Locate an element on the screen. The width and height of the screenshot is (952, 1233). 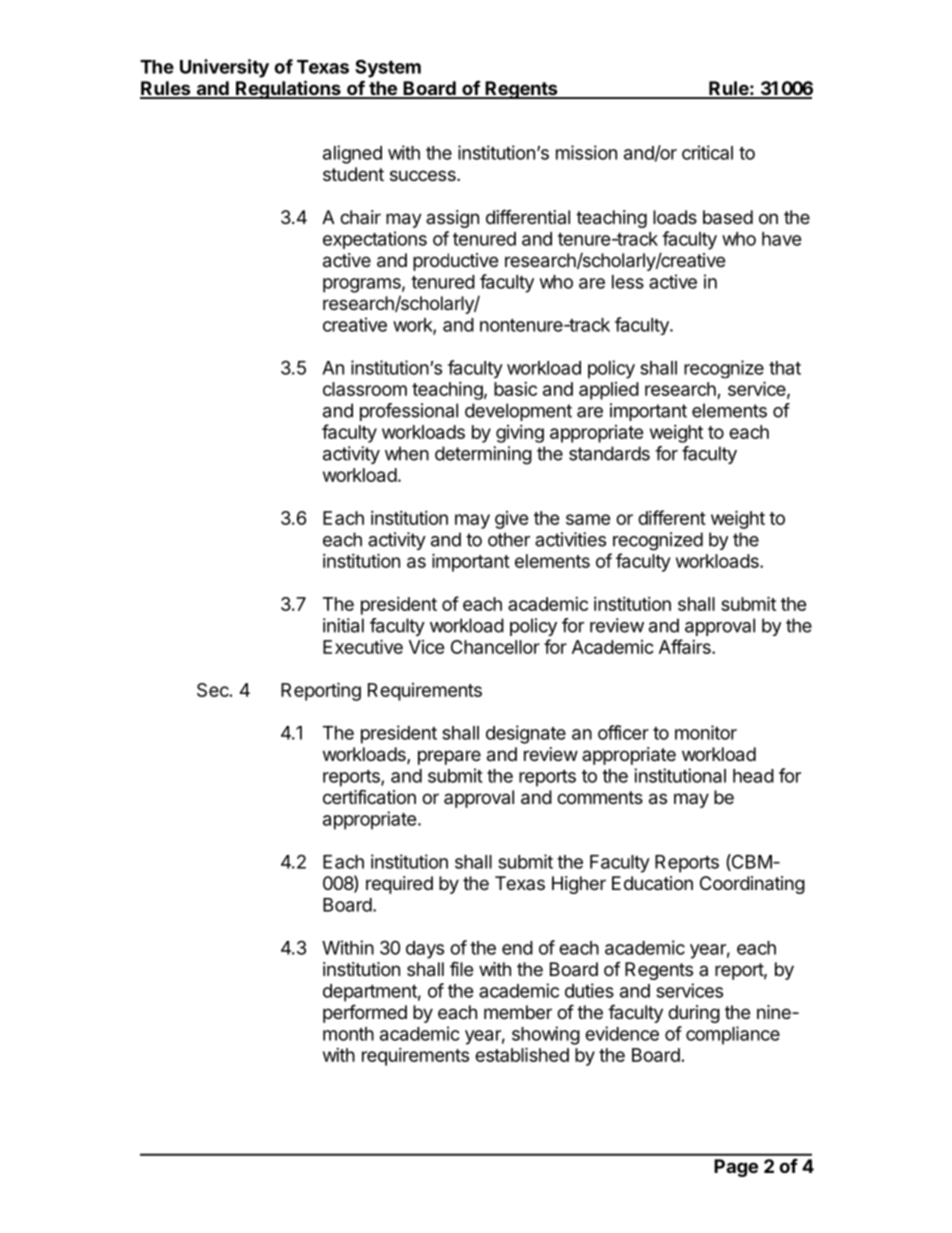
Chancellor is located at coordinates (495, 647).
